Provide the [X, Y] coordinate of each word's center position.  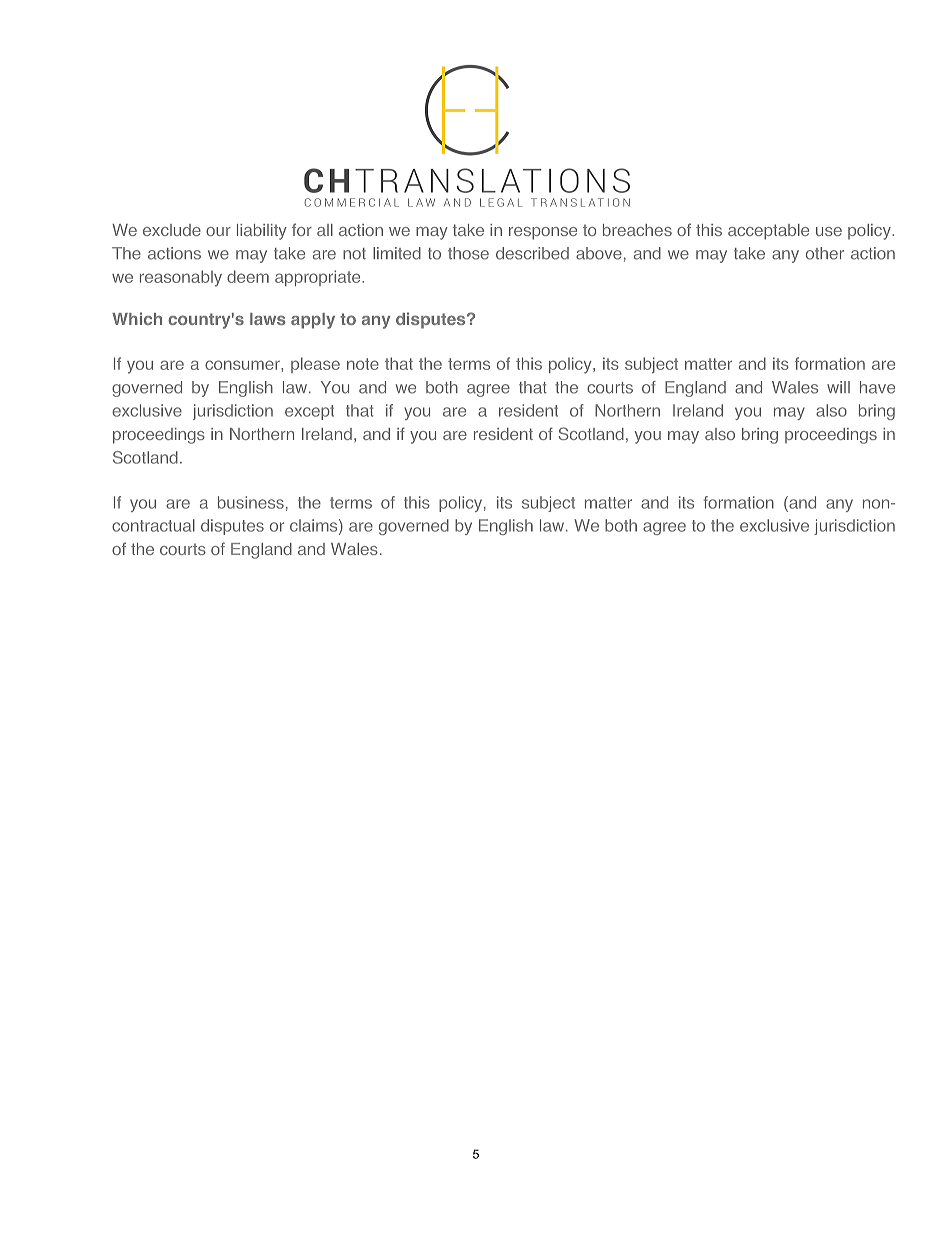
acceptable [768, 232]
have [877, 387]
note [363, 364]
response [543, 233]
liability [262, 232]
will [838, 387]
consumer [243, 365]
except [309, 412]
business [251, 502]
